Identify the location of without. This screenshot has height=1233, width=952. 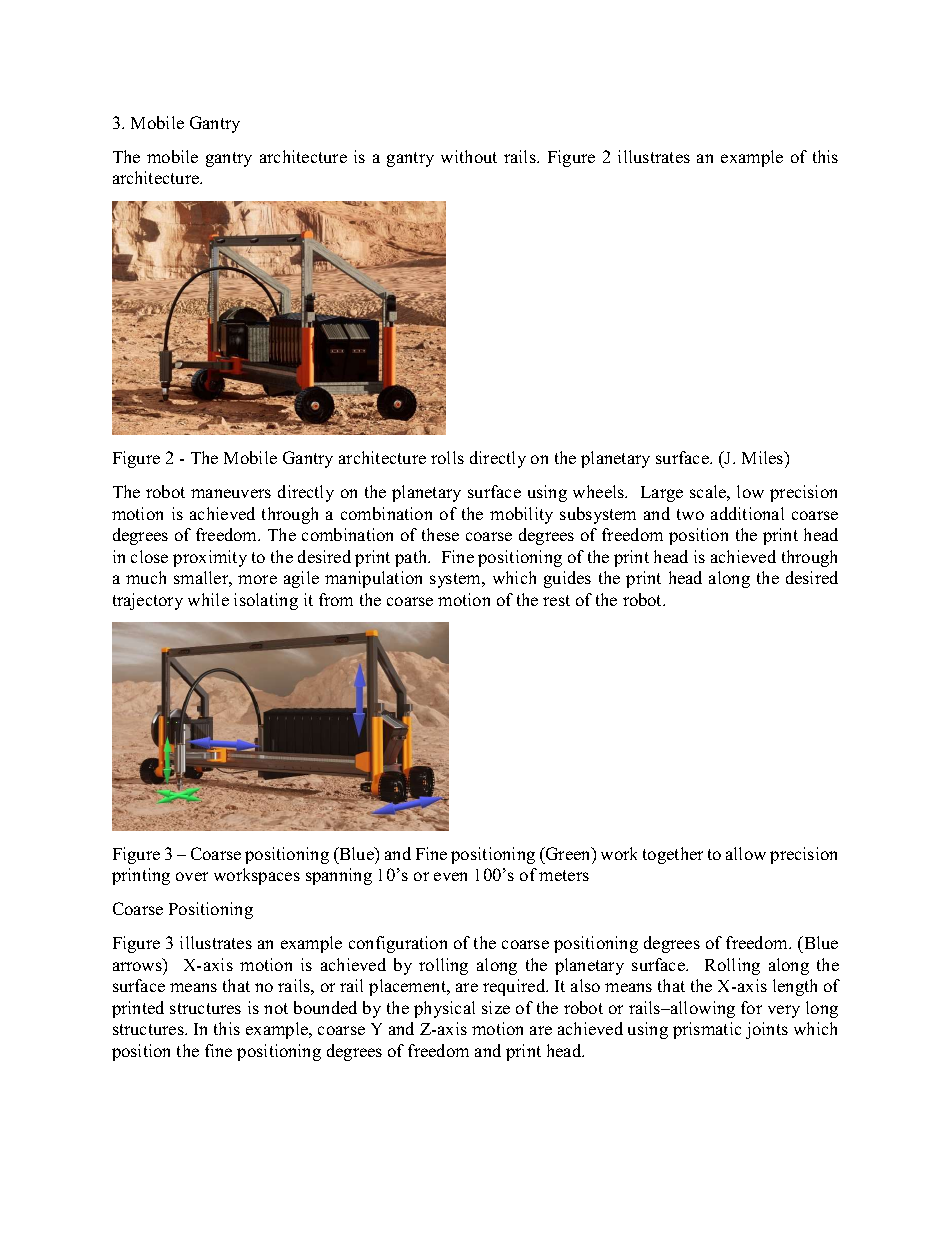
(469, 156).
